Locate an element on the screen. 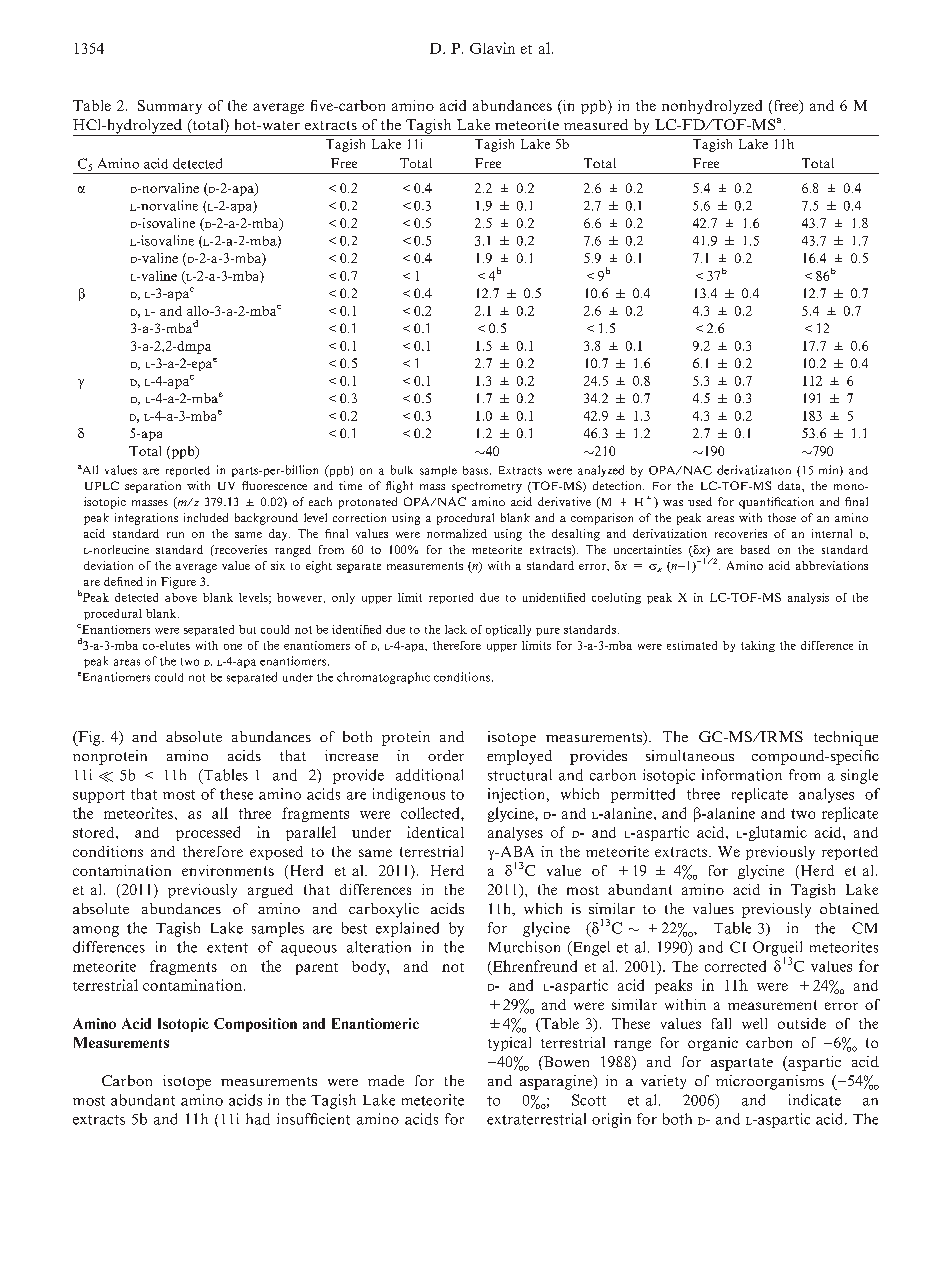  processed is located at coordinates (208, 833).
